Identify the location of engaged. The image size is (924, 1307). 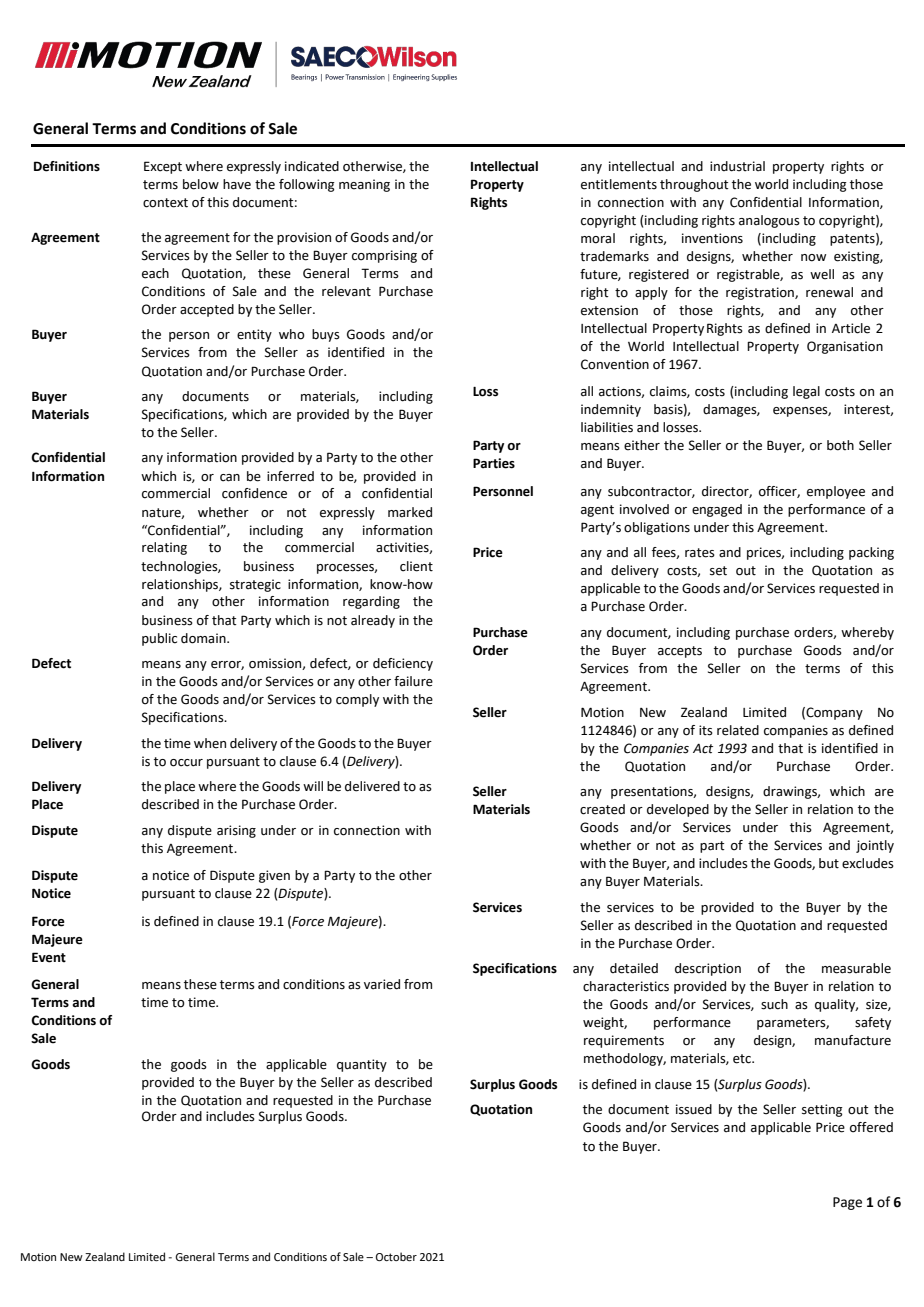
(717, 510).
